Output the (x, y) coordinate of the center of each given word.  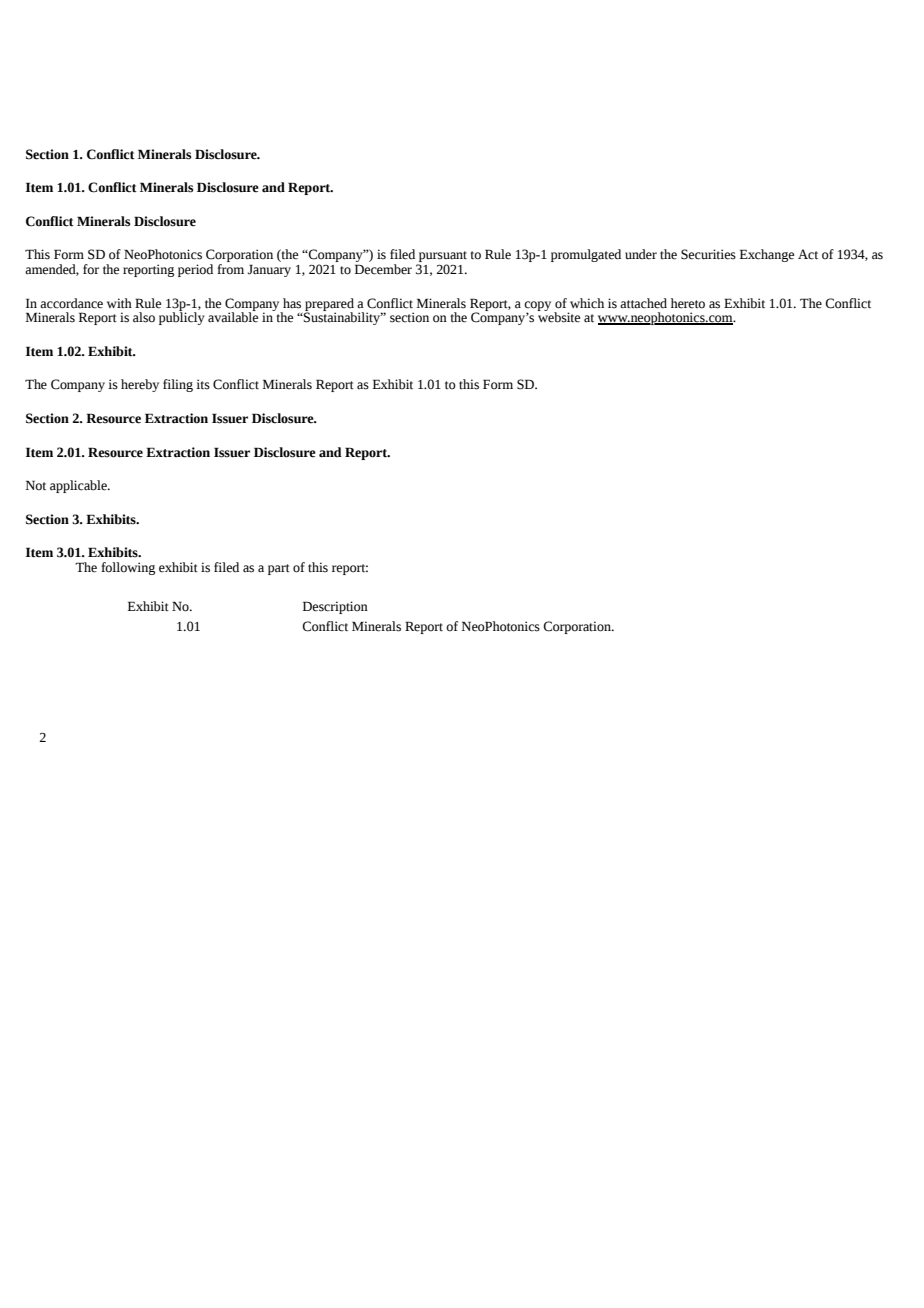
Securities (708, 254)
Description (335, 607)
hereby (140, 385)
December (383, 269)
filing (178, 385)
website (558, 316)
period (195, 270)
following (128, 568)
